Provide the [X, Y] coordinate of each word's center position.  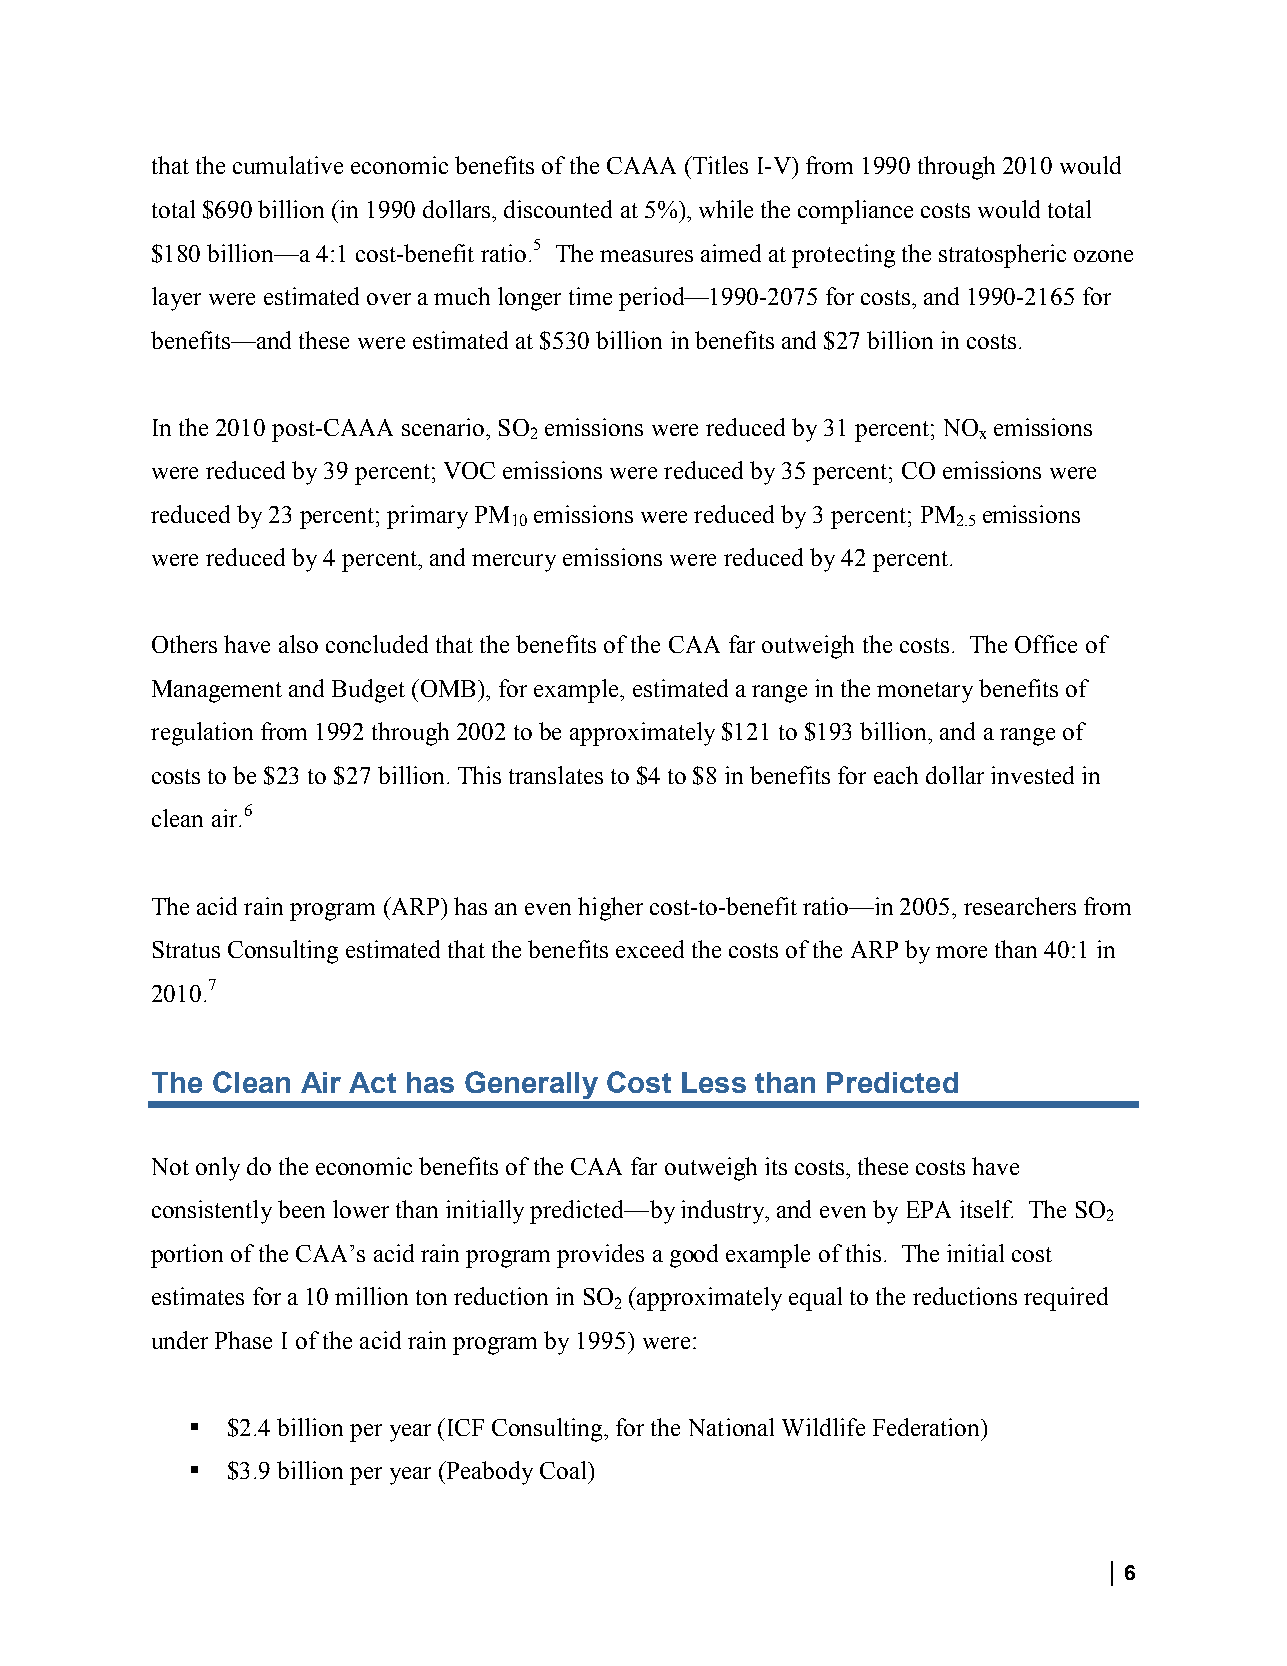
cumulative [288, 165]
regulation [202, 734]
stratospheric [1002, 256]
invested [1032, 775]
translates [556, 775]
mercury [514, 563]
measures [646, 256]
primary [427, 517]
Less [714, 1082]
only [218, 1169]
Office [1046, 644]
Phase [243, 1340]
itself [986, 1209]
